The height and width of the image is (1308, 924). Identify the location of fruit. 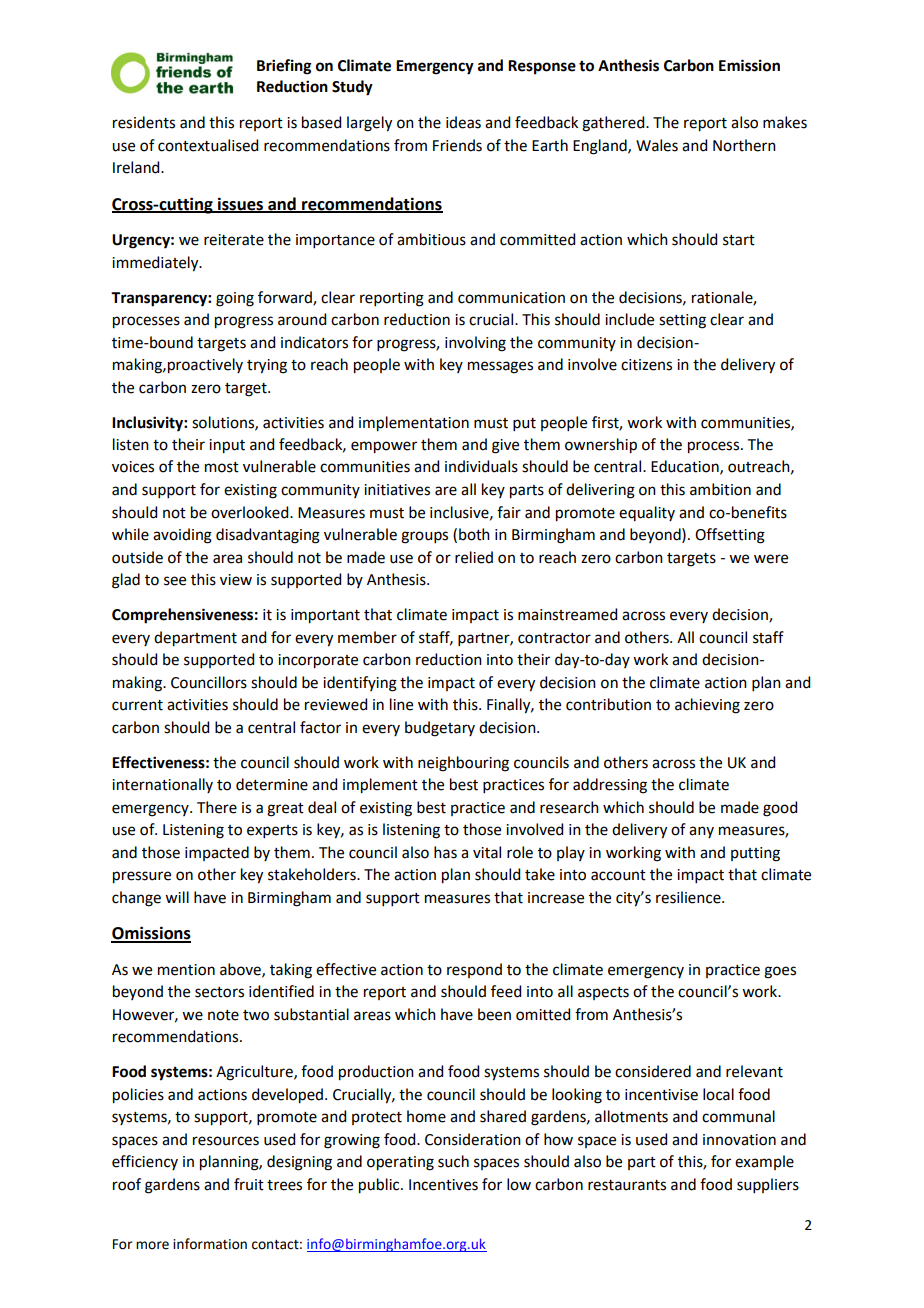
(249, 1184).
